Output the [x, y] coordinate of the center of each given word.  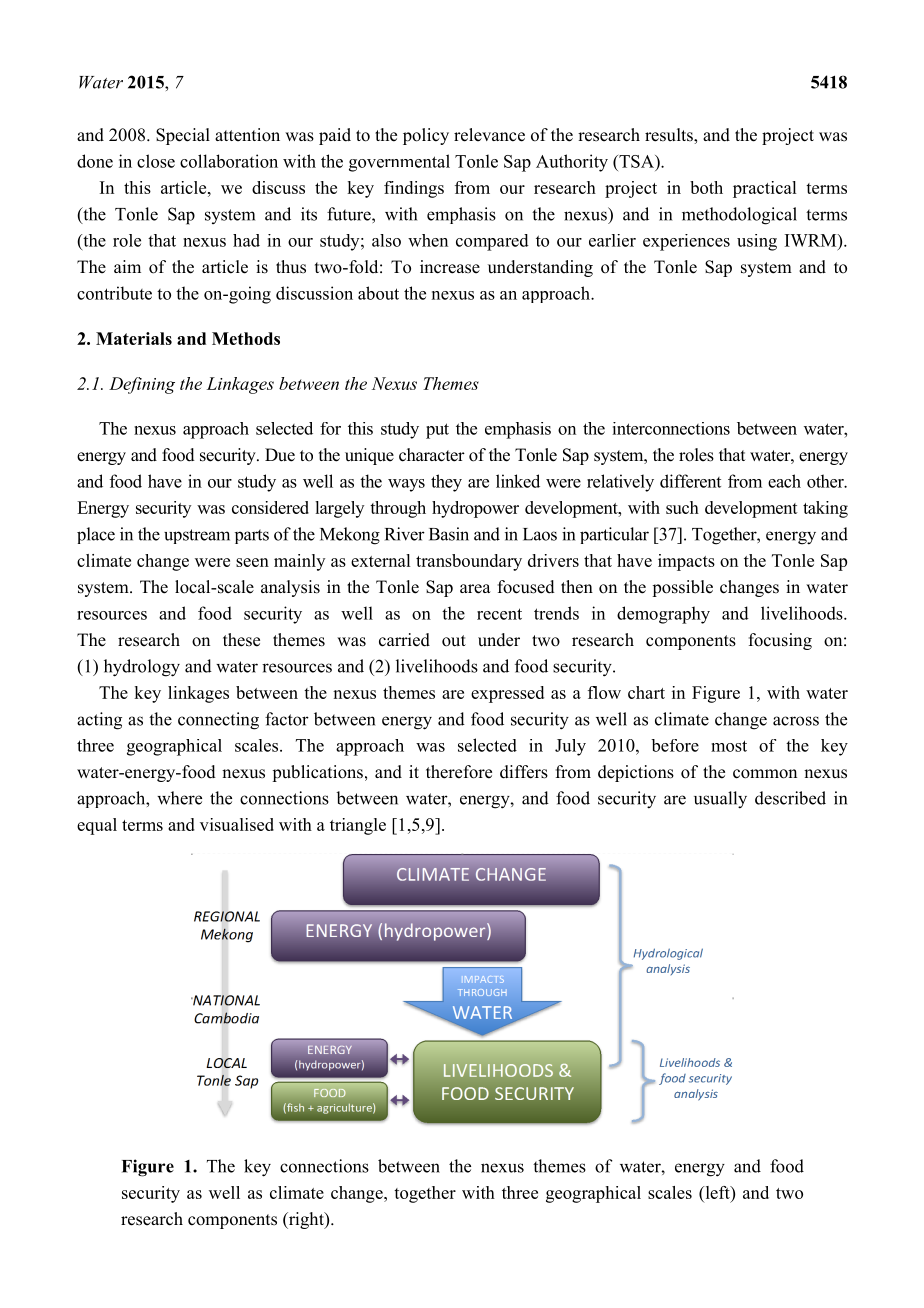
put [437, 431]
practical [764, 189]
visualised [237, 824]
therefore [459, 772]
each [784, 481]
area [475, 589]
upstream [197, 536]
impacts [686, 562]
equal [97, 826]
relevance [489, 135]
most [729, 746]
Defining [142, 385]
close [156, 161]
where [179, 798]
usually [720, 800]
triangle [358, 826]
